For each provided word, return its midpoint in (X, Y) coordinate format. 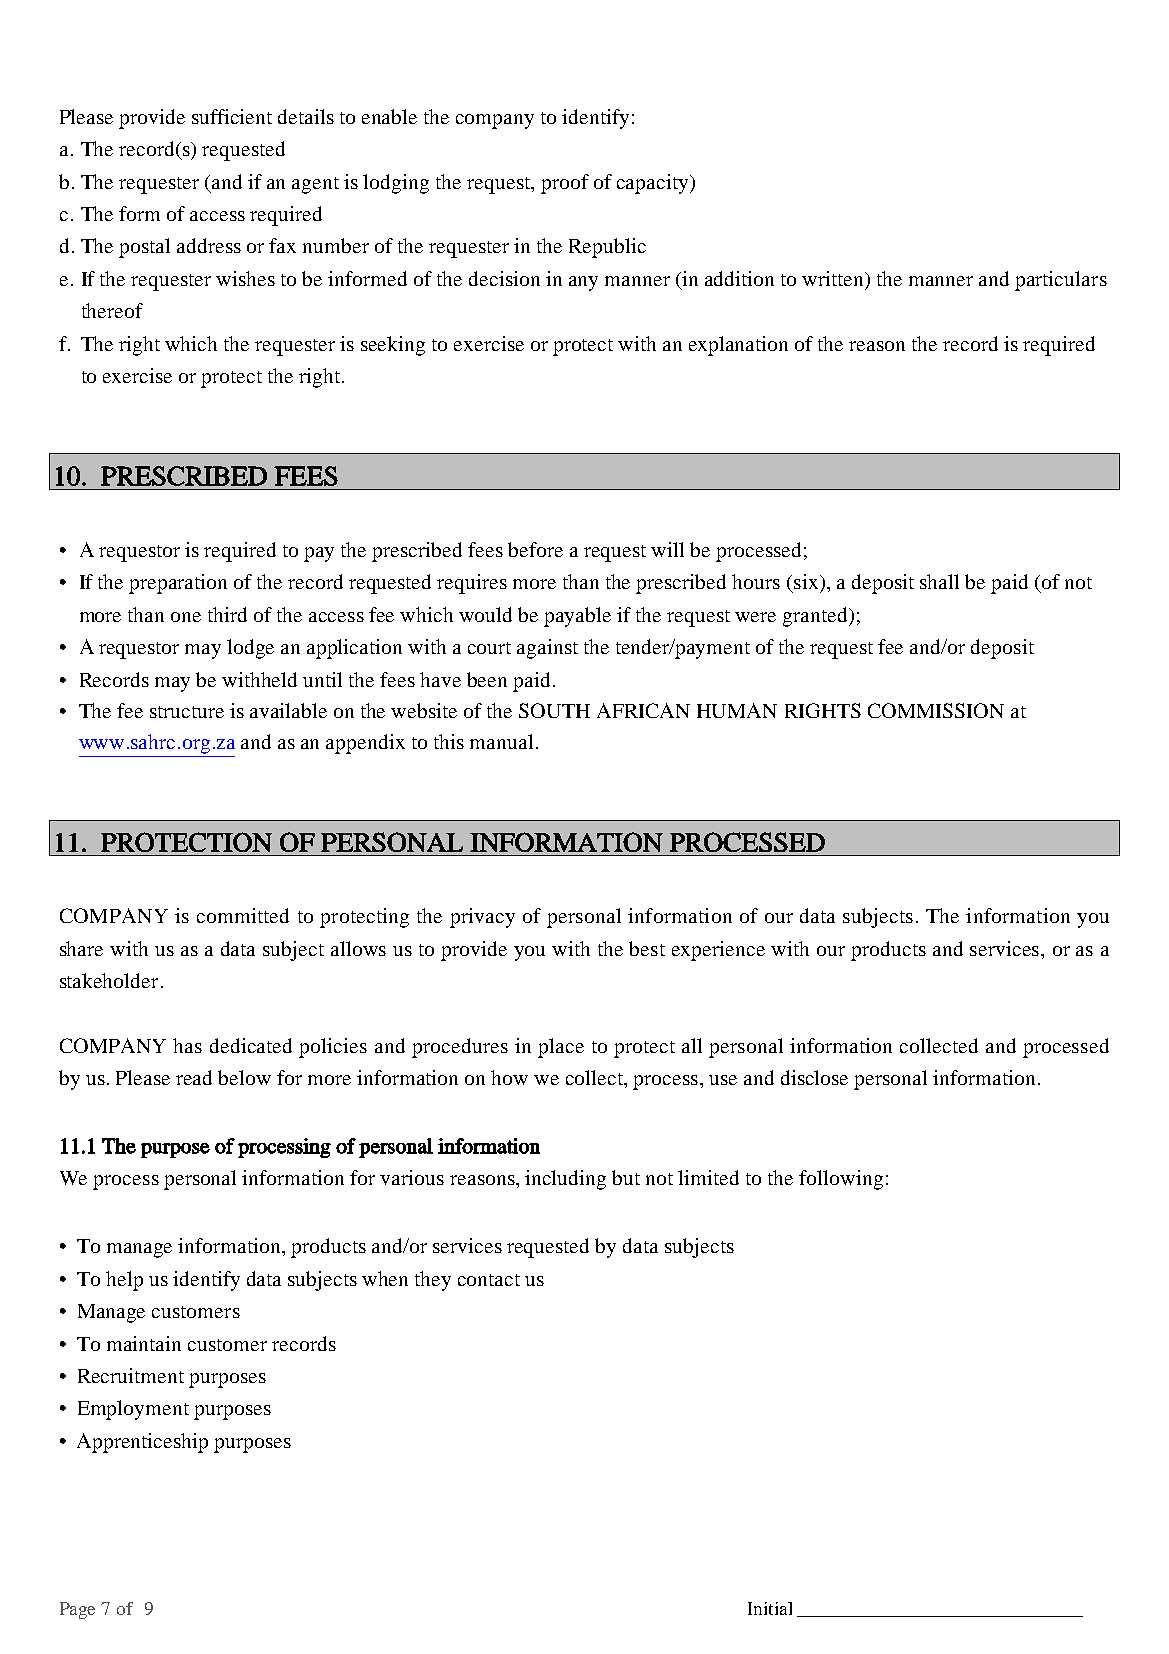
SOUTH (554, 710)
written (834, 280)
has (187, 1045)
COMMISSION (936, 710)
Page (77, 1610)
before (535, 549)
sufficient (232, 116)
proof (565, 184)
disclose (814, 1077)
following (841, 1180)
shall (939, 581)
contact (489, 1280)
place (561, 1048)
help (124, 1281)
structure (187, 712)
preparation (178, 584)
